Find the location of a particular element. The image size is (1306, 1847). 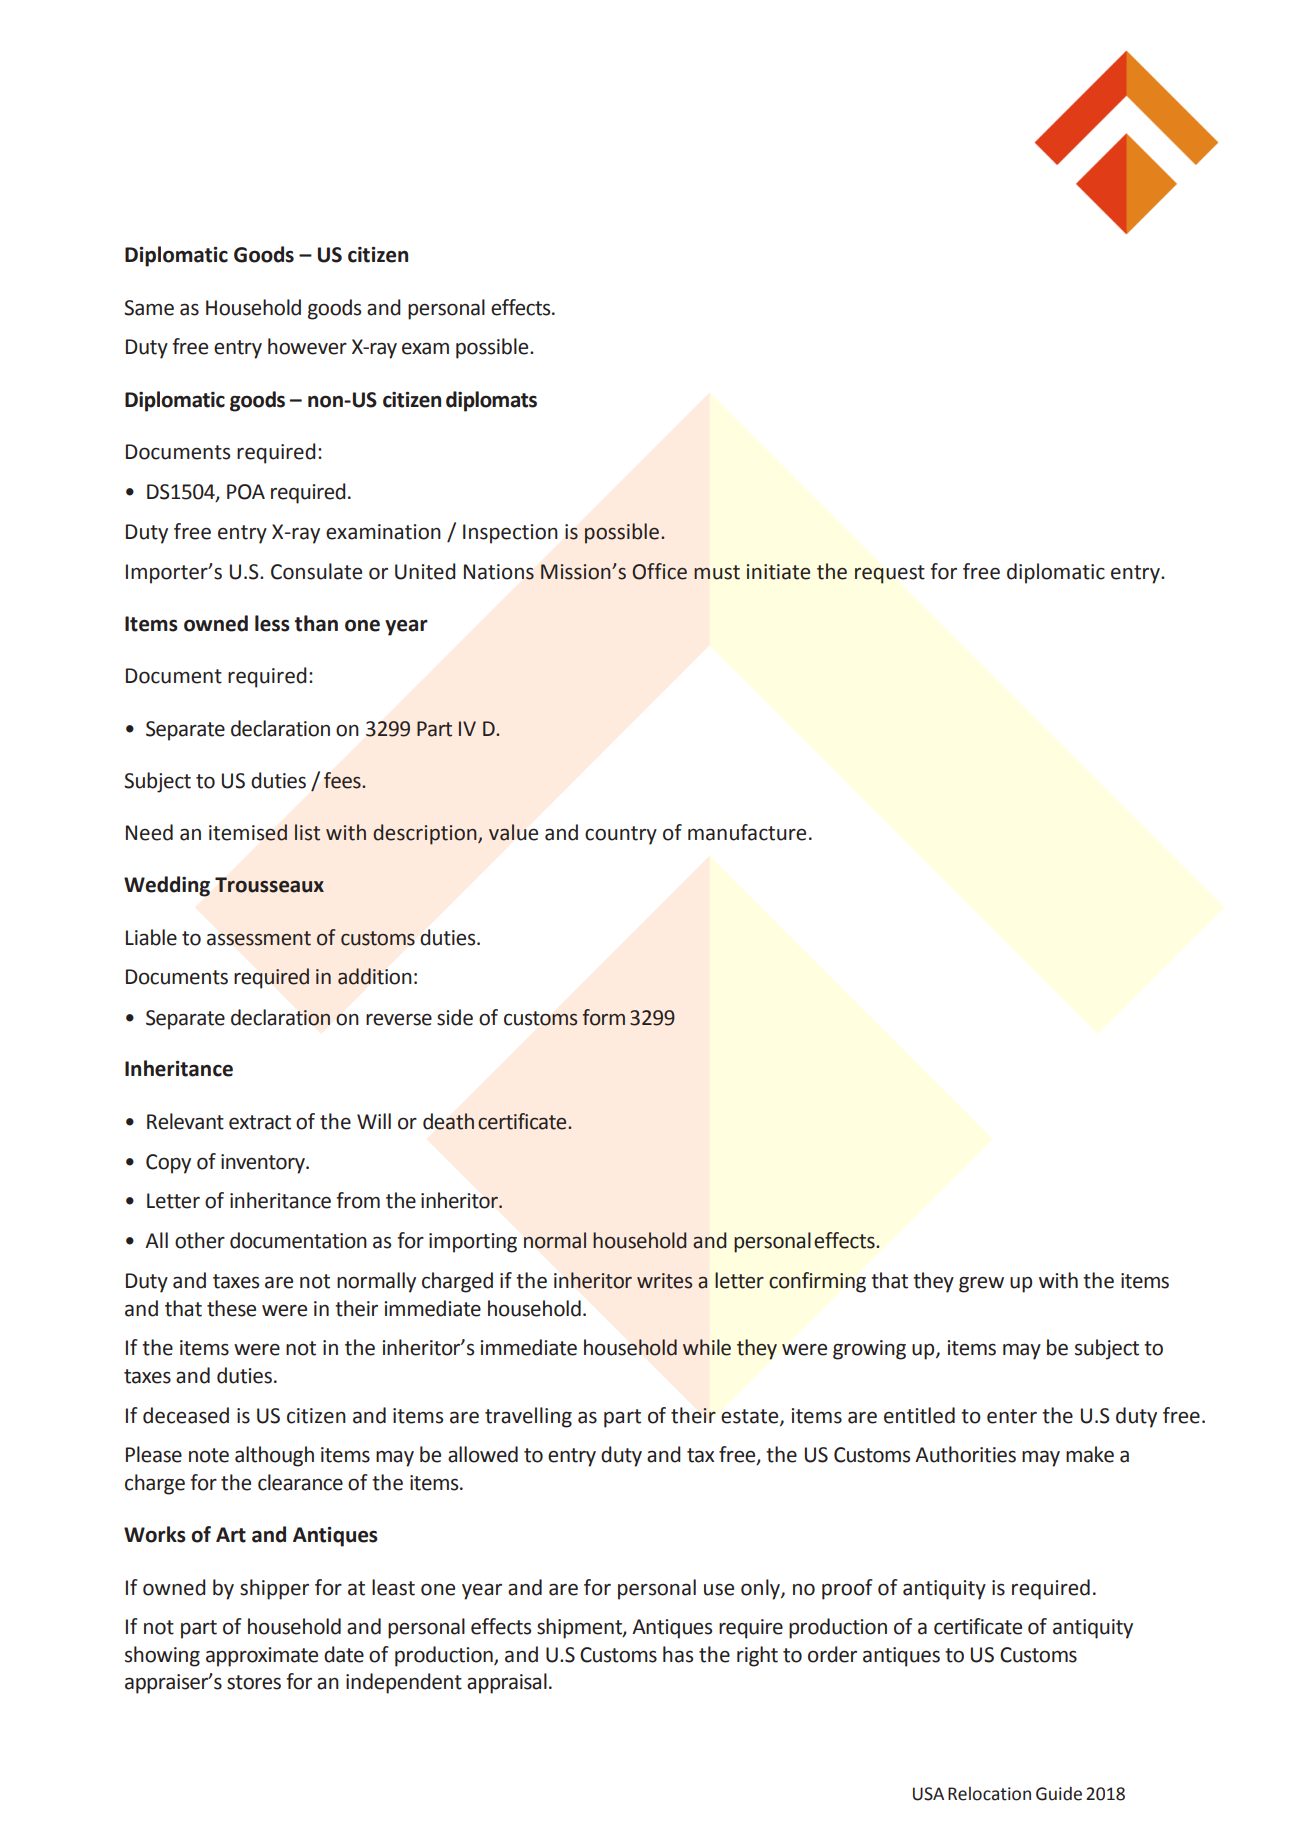

however is located at coordinates (307, 346).
